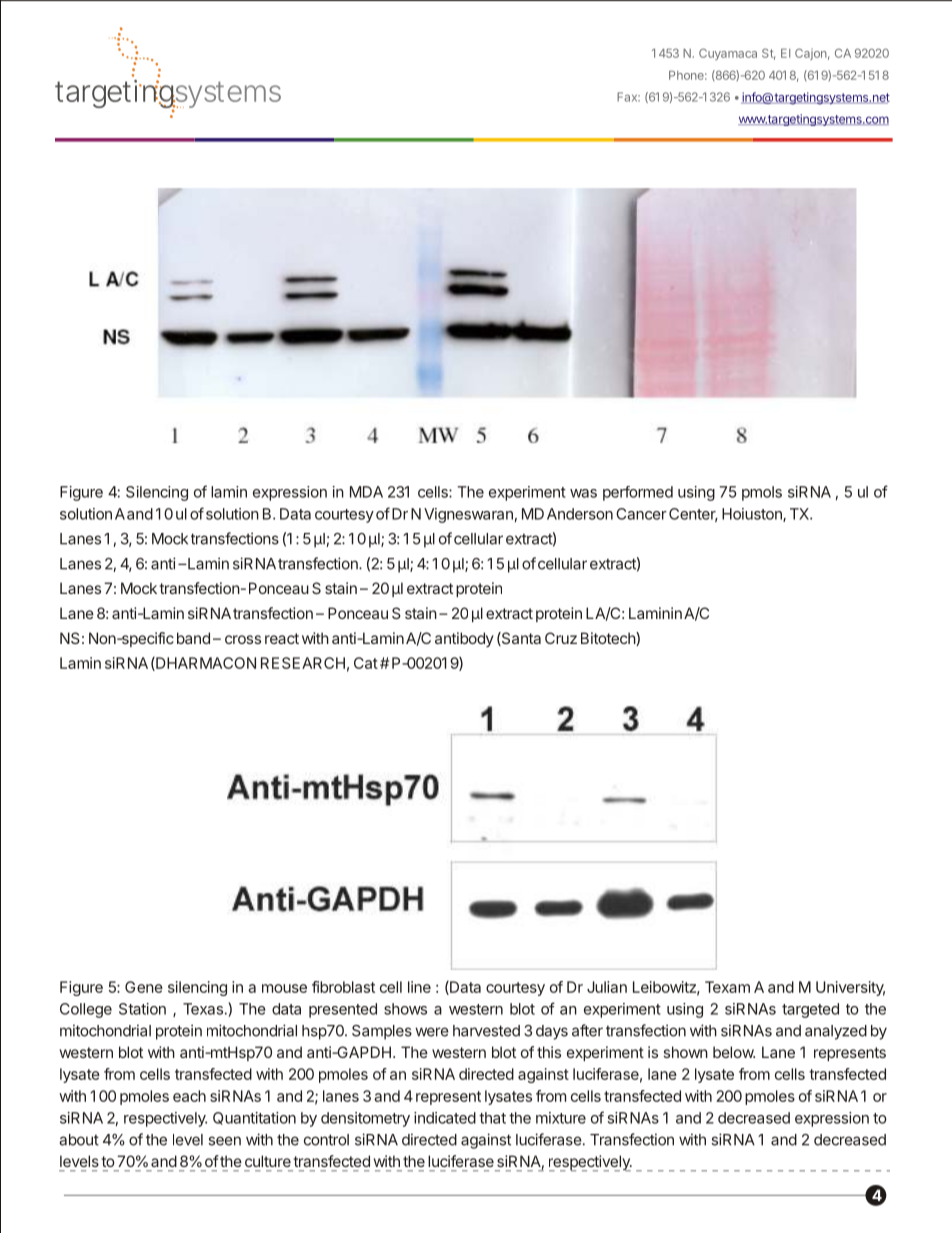  Describe the element at coordinates (638, 493) in the screenshot. I see `performed` at that location.
